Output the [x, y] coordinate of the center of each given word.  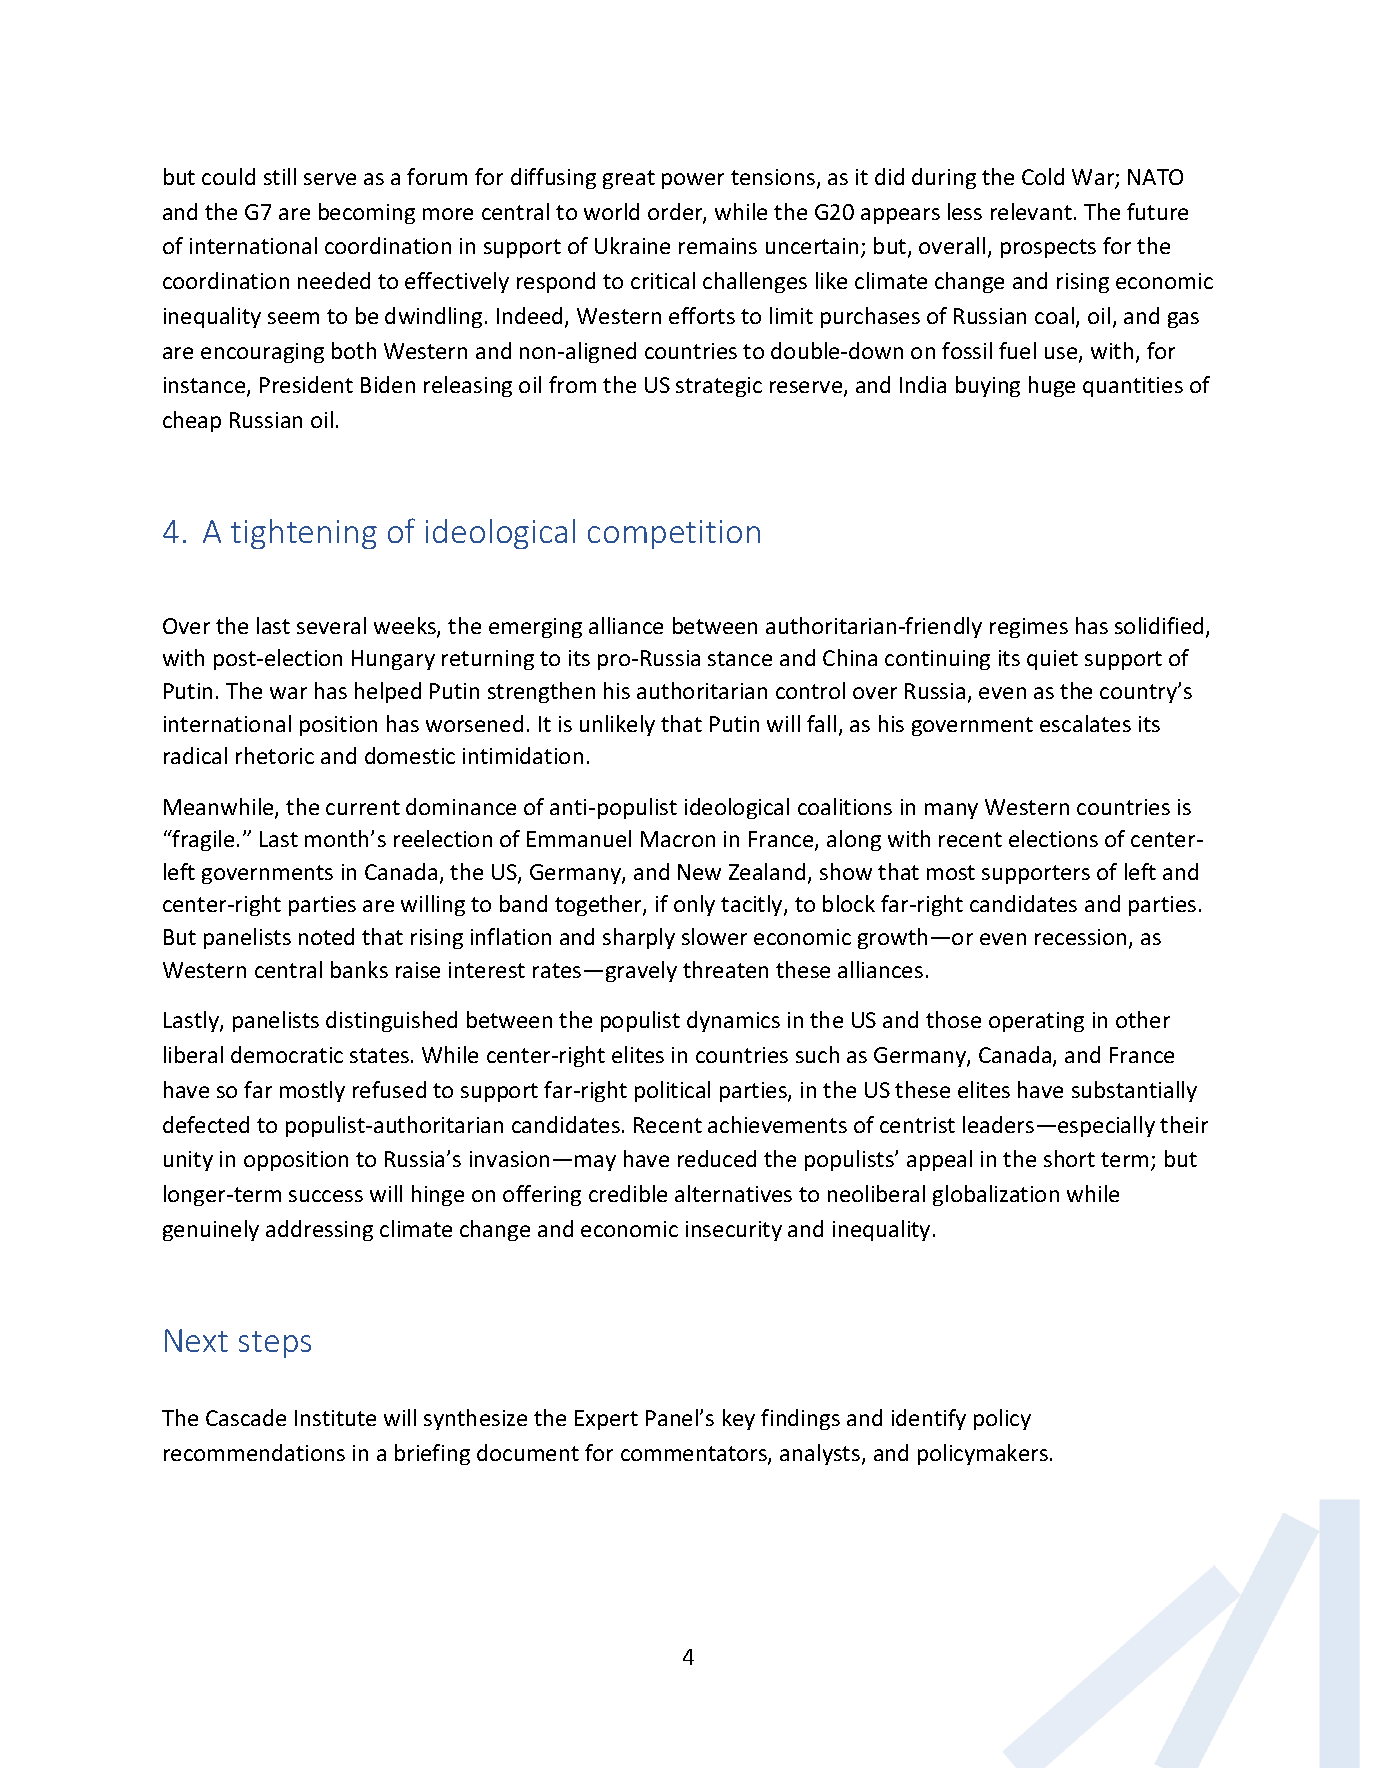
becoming [367, 213]
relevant [1031, 211]
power [693, 181]
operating [1036, 1022]
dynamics [733, 1021]
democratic [287, 1054]
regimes [1029, 628]
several [331, 625]
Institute [335, 1418]
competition [674, 534]
